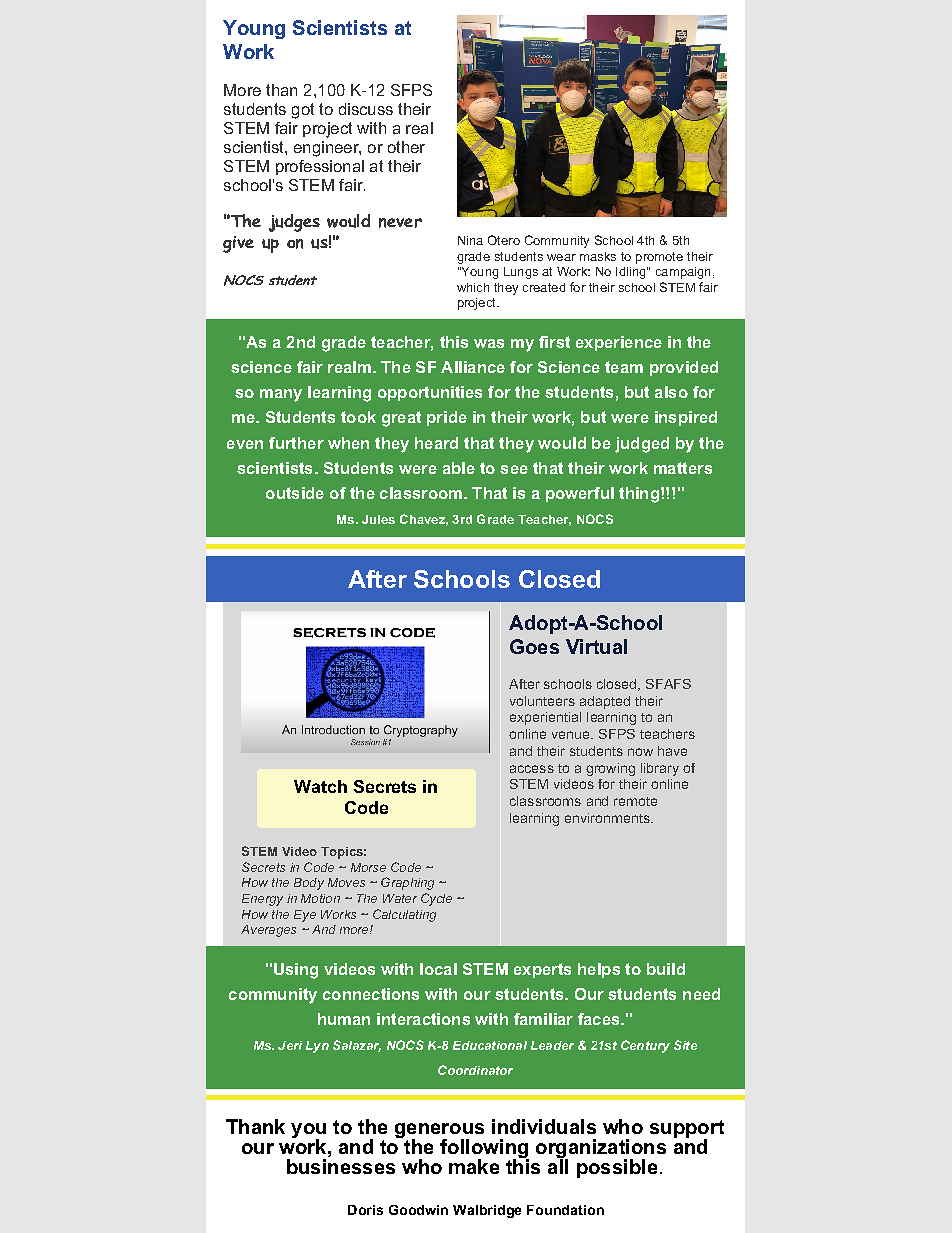 This image has width=952, height=1233. Describe the element at coordinates (303, 111) in the image. I see `got` at that location.
